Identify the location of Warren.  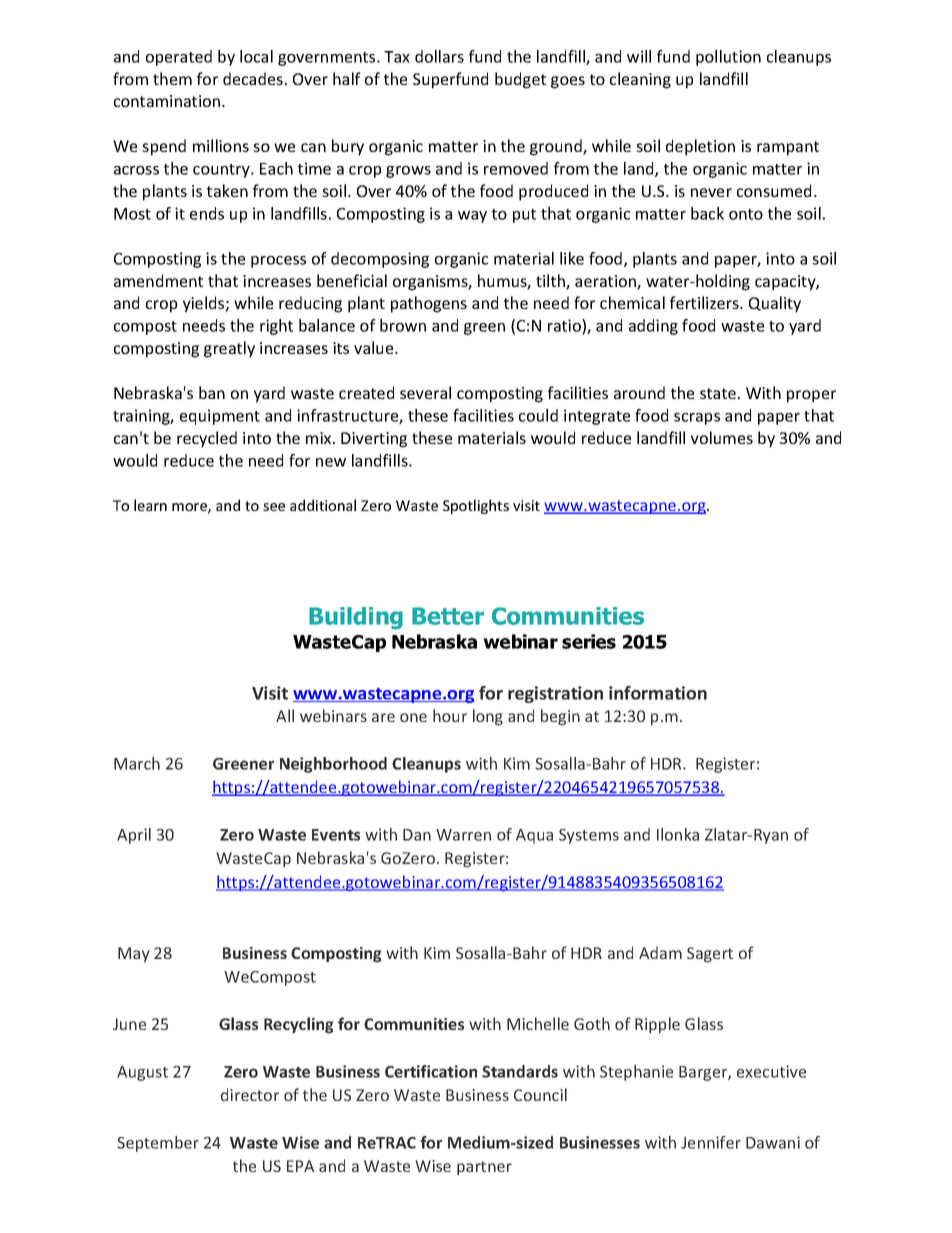
(463, 835).
